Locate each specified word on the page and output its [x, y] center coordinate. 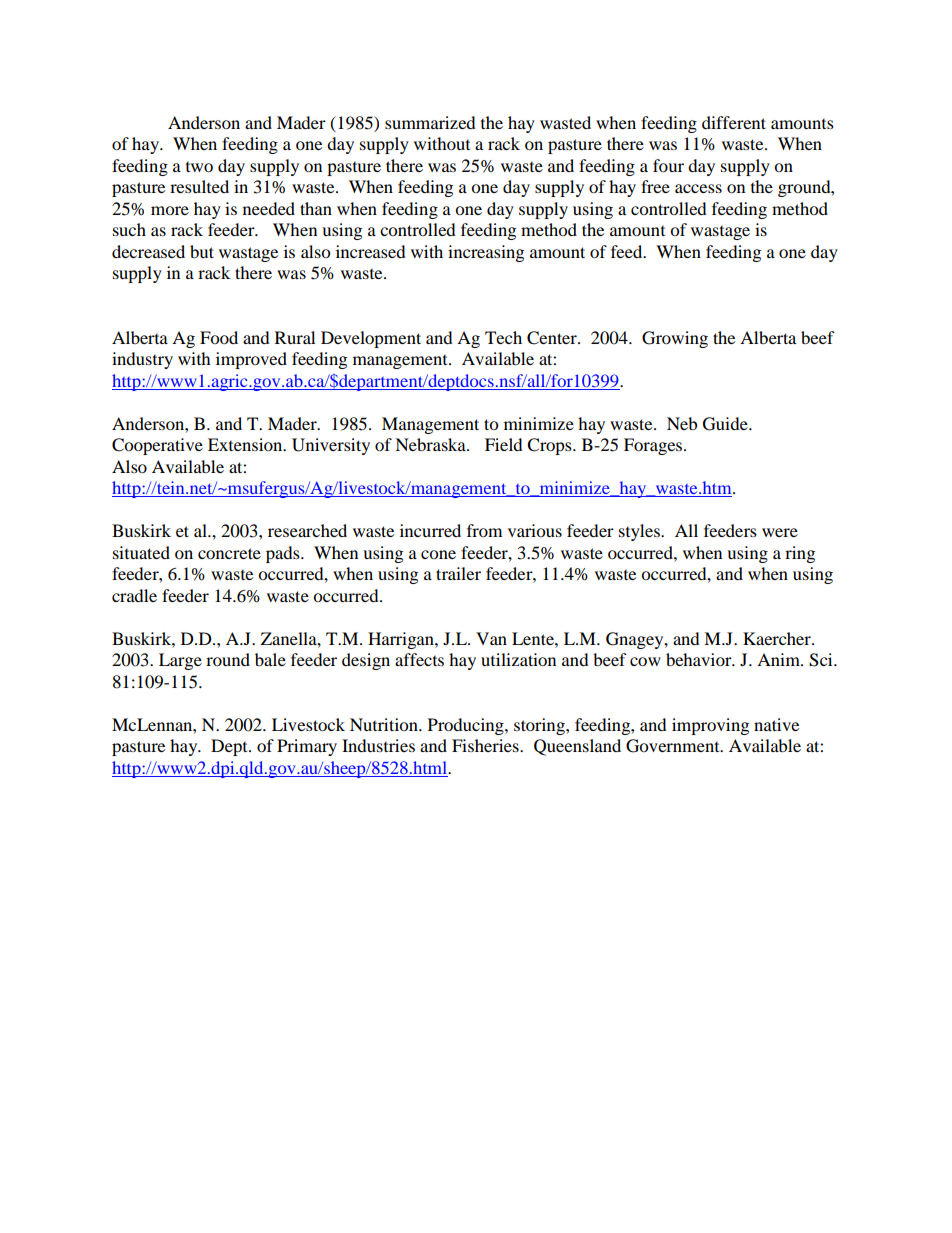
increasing [486, 253]
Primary [307, 747]
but [202, 251]
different [734, 122]
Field [504, 444]
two [199, 167]
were [780, 532]
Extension [246, 444]
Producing [467, 726]
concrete [229, 553]
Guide [726, 424]
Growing [675, 339]
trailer [458, 573]
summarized [430, 122]
